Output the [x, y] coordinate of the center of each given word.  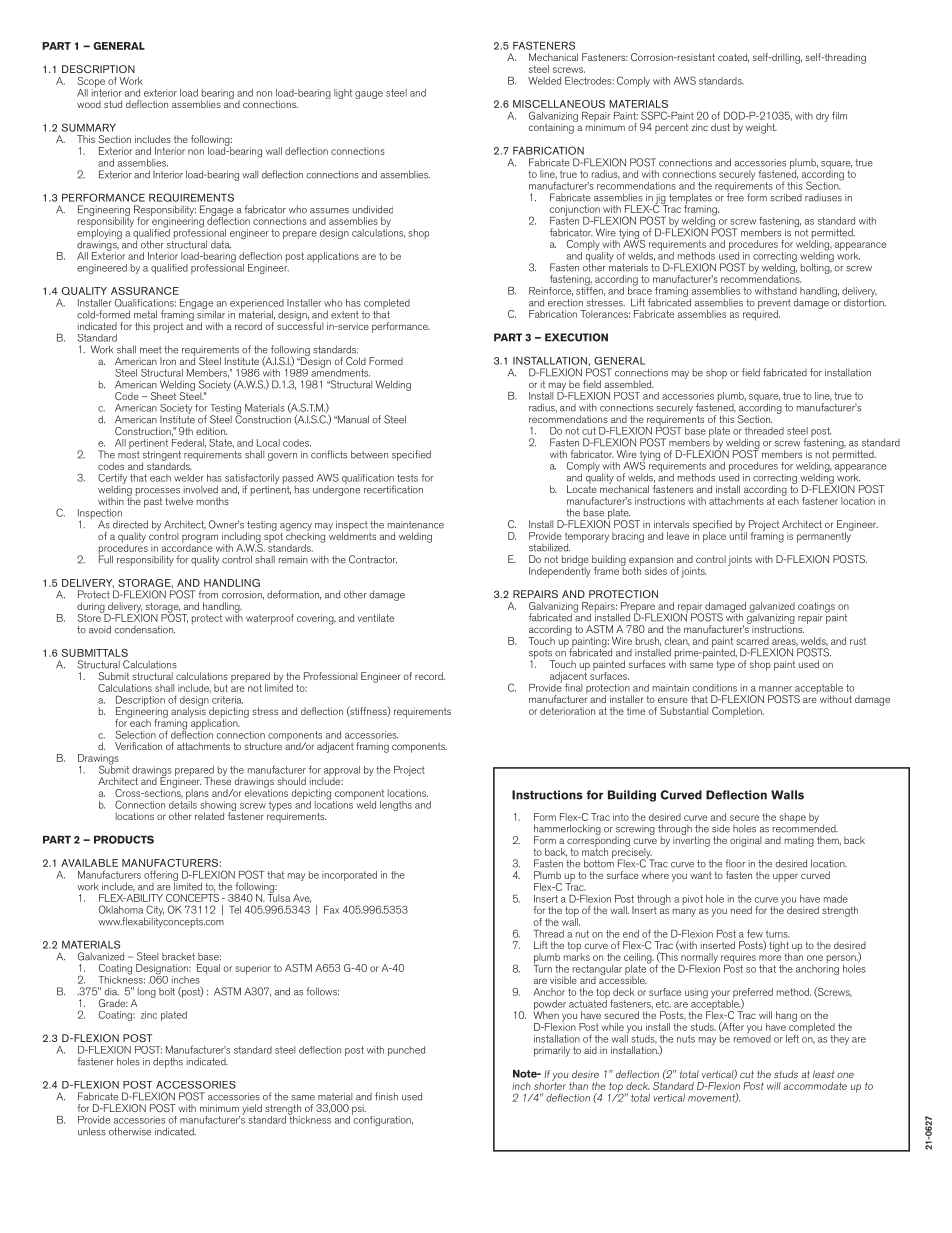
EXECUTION [576, 337]
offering [161, 877]
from [208, 594]
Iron [168, 361]
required [761, 314]
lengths [396, 806]
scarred [752, 641]
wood [89, 104]
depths [168, 1062]
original [745, 841]
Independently [560, 571]
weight [761, 128]
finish [386, 1096]
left [792, 1038]
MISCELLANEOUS [559, 104]
